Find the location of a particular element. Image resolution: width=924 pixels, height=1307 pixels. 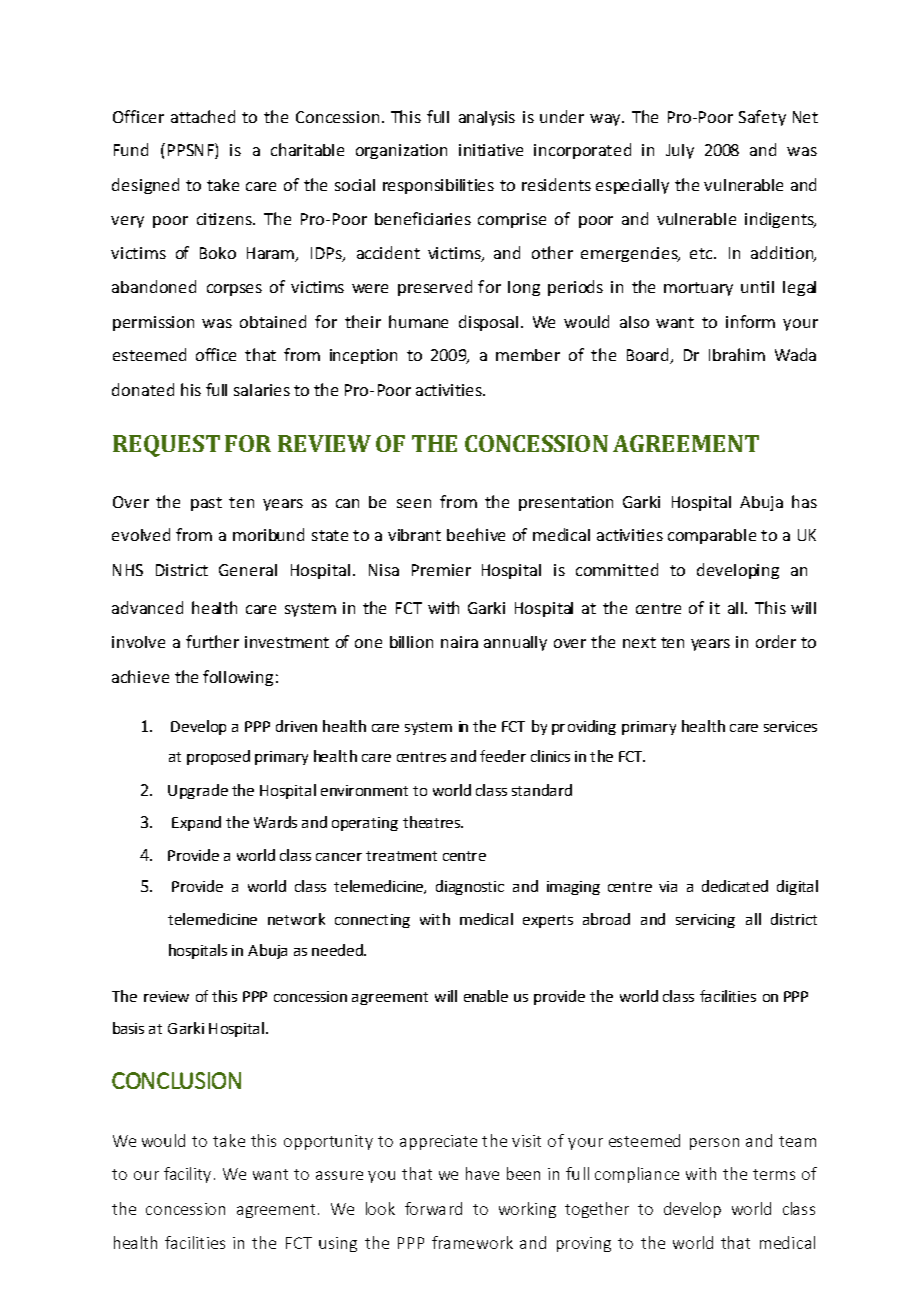

following is located at coordinates (238, 678).
